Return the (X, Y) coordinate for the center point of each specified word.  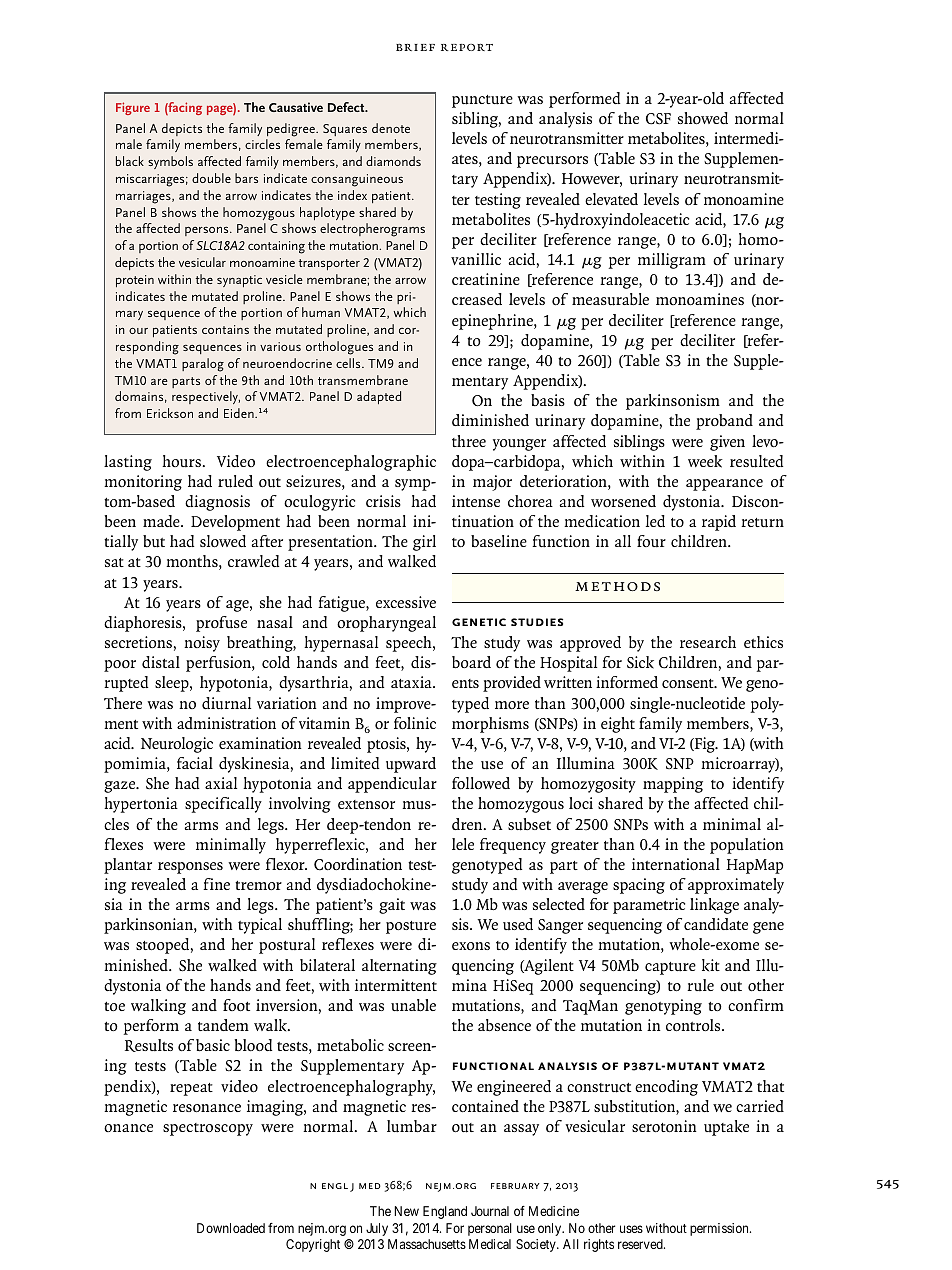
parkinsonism (673, 402)
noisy (202, 644)
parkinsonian (149, 926)
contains (225, 329)
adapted (379, 397)
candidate (716, 924)
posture (411, 927)
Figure (133, 108)
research (708, 642)
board (471, 662)
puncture (482, 101)
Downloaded (231, 1228)
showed (703, 118)
